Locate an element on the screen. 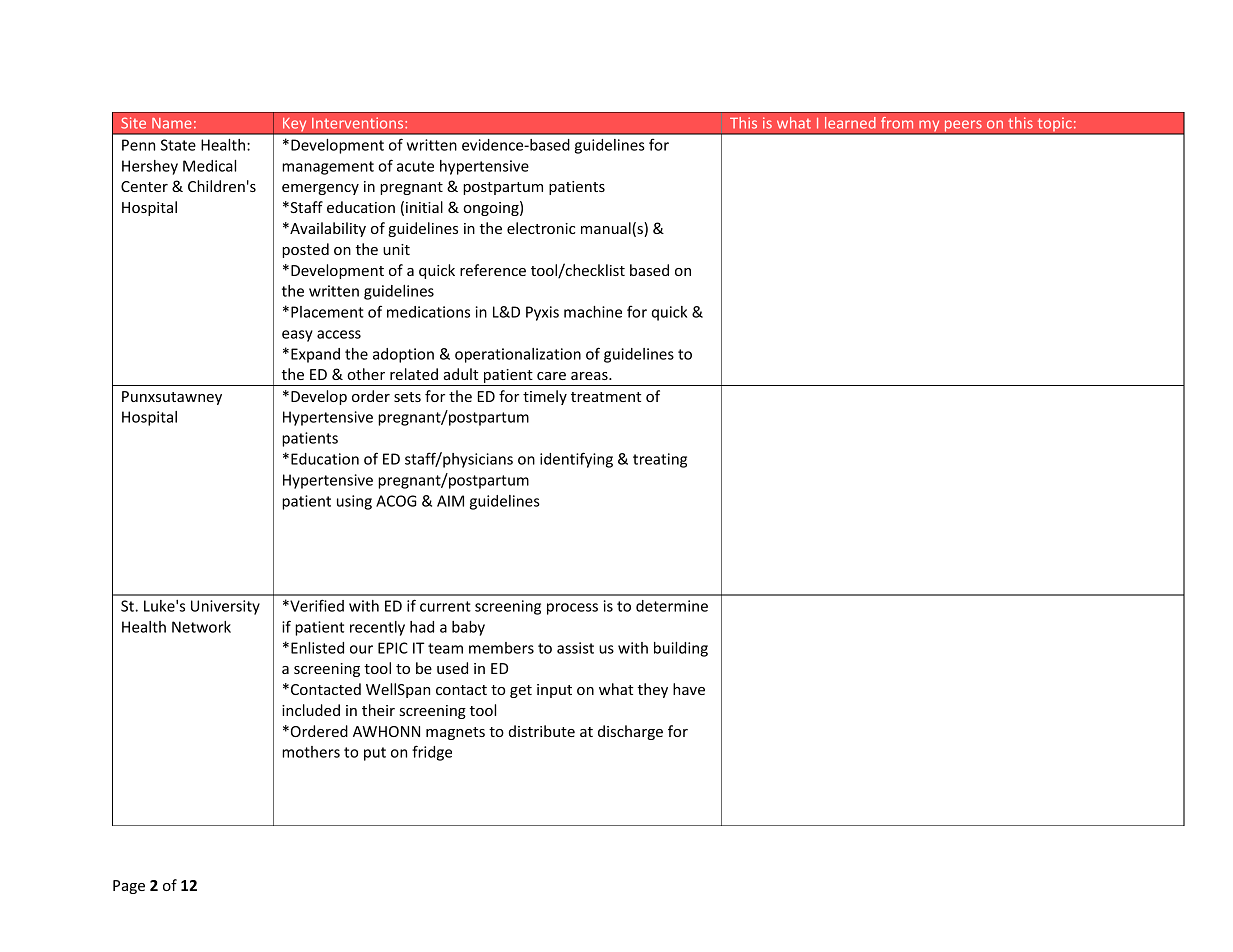 Image resolution: width=1233 pixels, height=952 pixels. easy is located at coordinates (297, 336).
